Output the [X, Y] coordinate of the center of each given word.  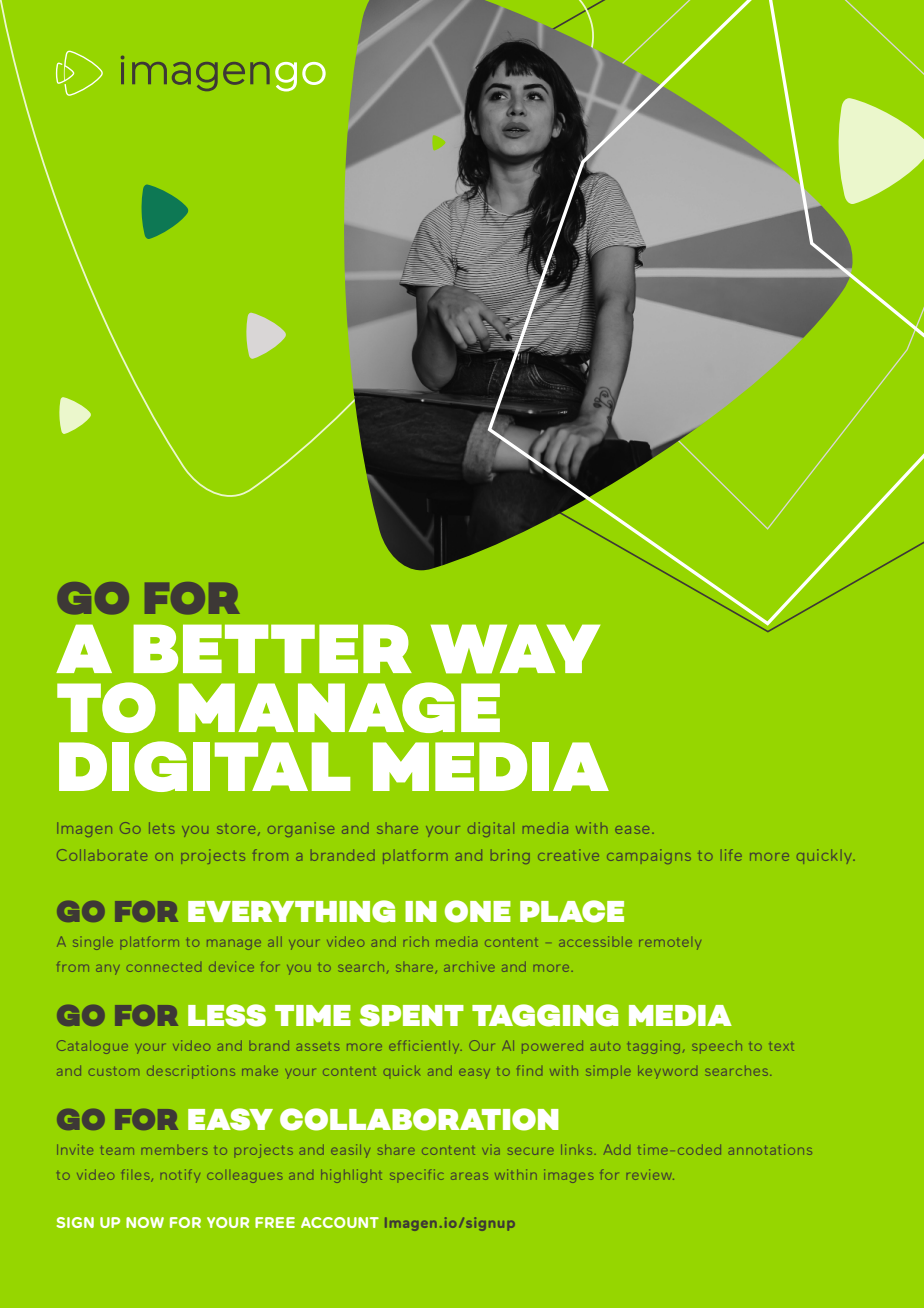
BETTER [272, 648]
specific [416, 1174]
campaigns [649, 856]
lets [161, 828]
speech [717, 1047]
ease [632, 830]
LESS [227, 1015]
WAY [515, 649]
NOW [145, 1222]
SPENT [412, 1015]
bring [510, 856]
